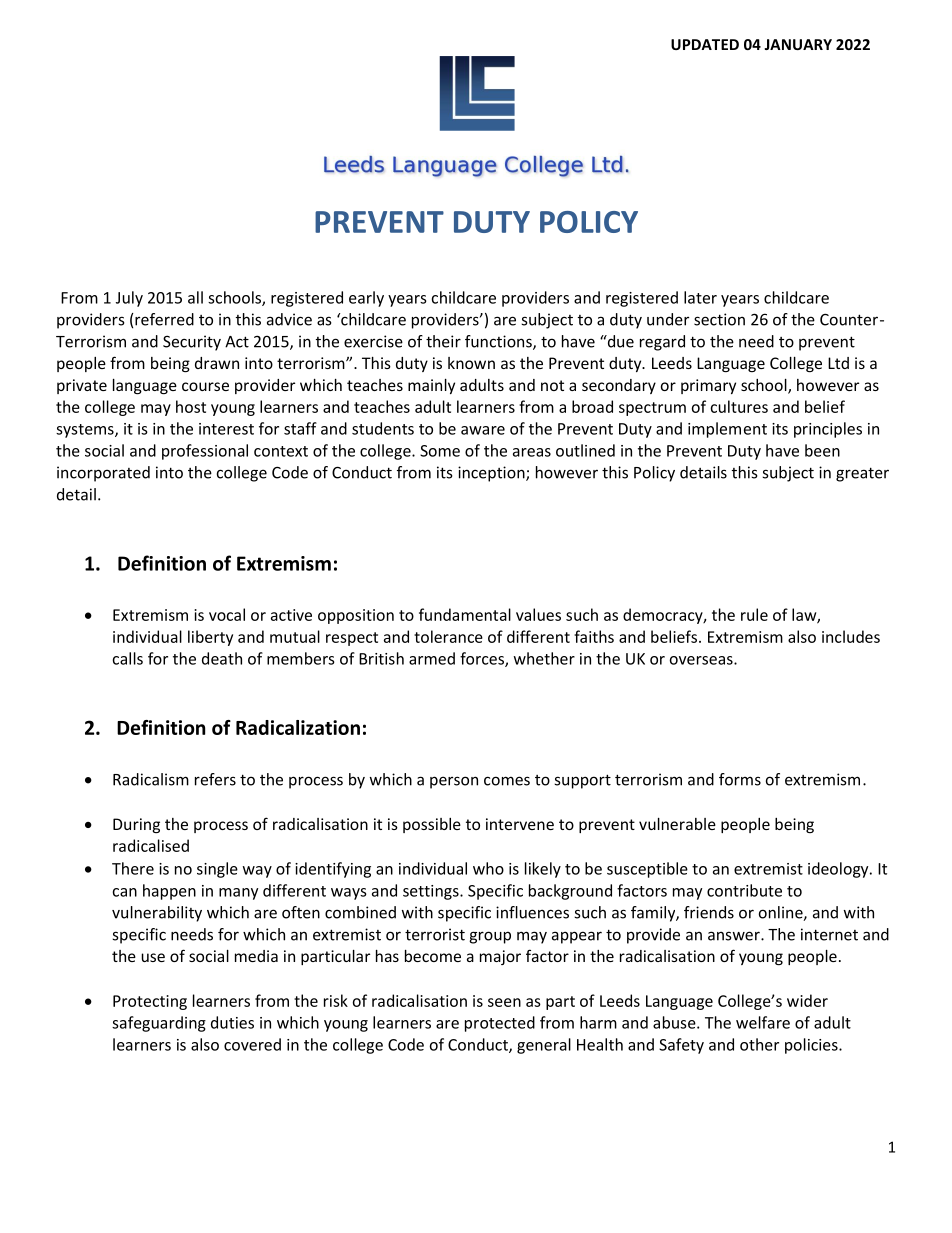  What do you see at coordinates (702, 660) in the screenshot?
I see `overseas` at bounding box center [702, 660].
